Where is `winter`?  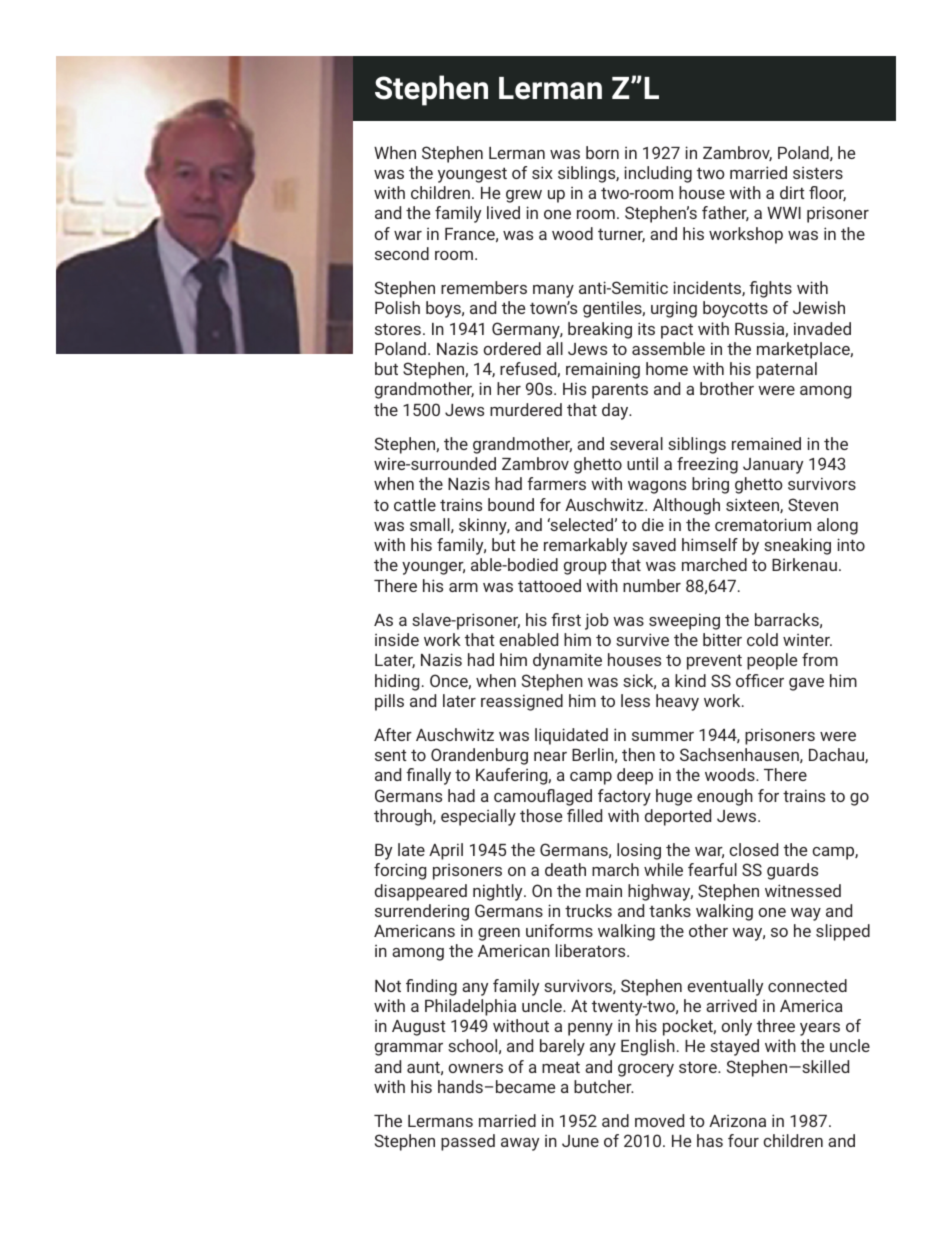
winter is located at coordinates (807, 640).
